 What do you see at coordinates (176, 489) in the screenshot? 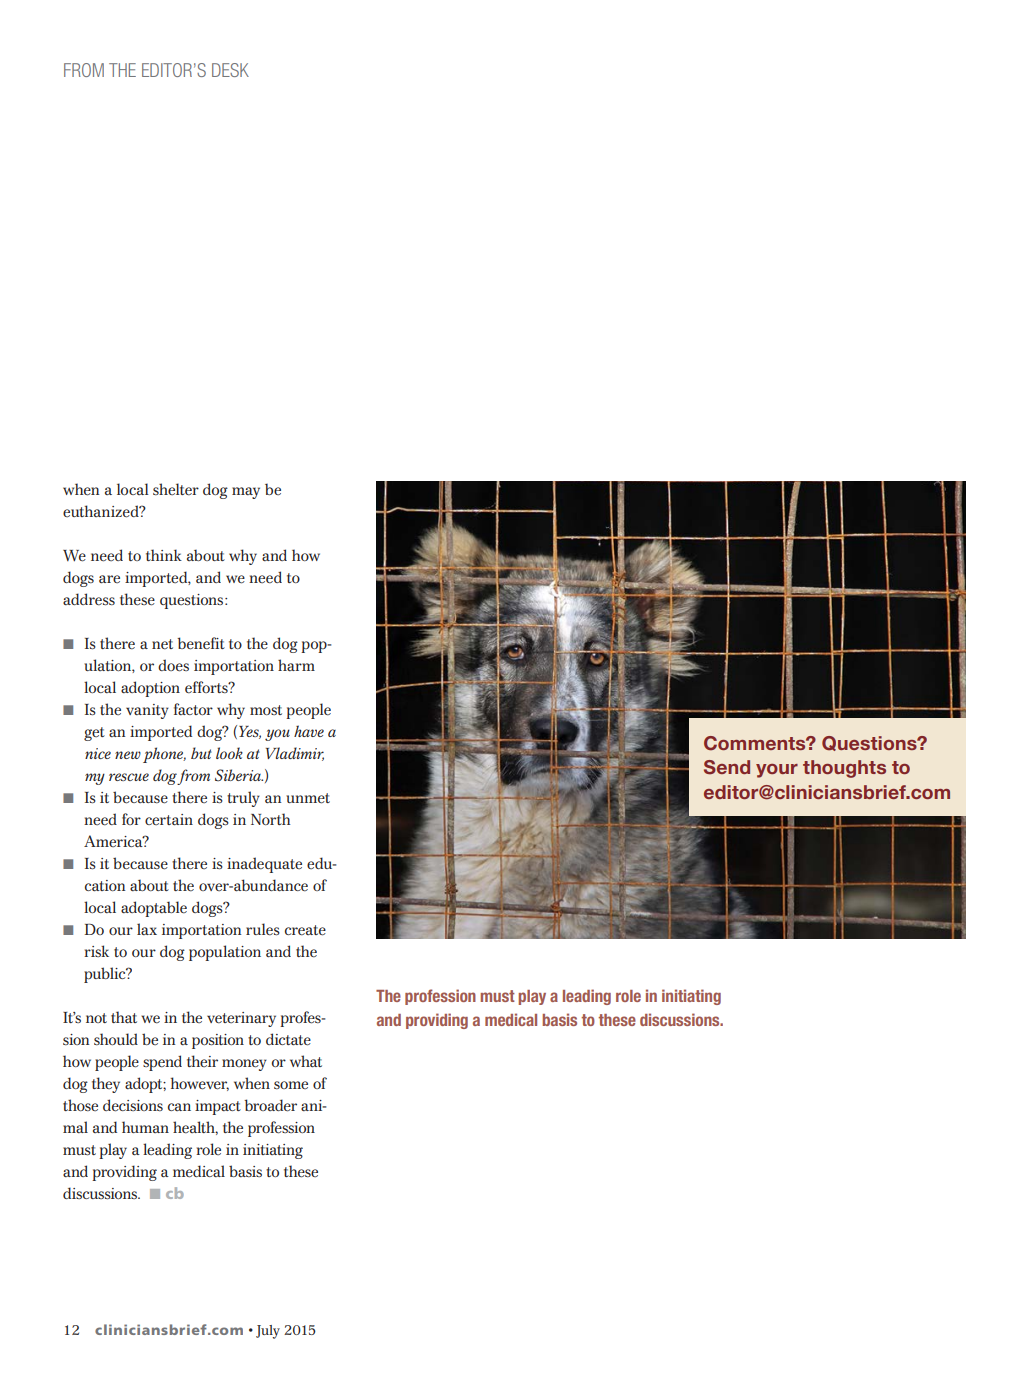
I see `shelter` at bounding box center [176, 489].
